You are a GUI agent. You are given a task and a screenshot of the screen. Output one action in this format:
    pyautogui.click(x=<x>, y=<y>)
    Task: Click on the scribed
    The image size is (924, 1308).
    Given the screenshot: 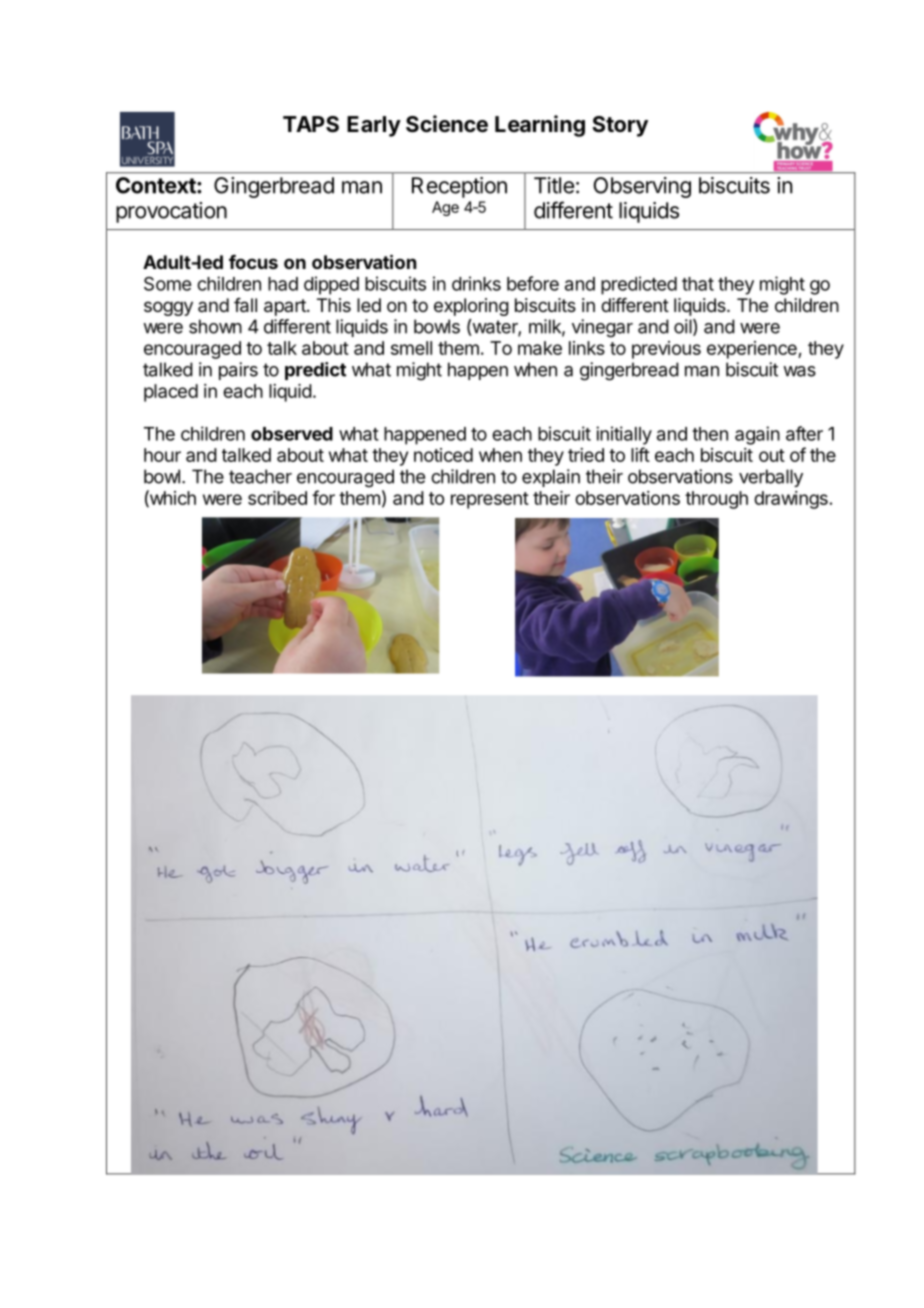 What is the action you would take?
    pyautogui.click(x=277, y=498)
